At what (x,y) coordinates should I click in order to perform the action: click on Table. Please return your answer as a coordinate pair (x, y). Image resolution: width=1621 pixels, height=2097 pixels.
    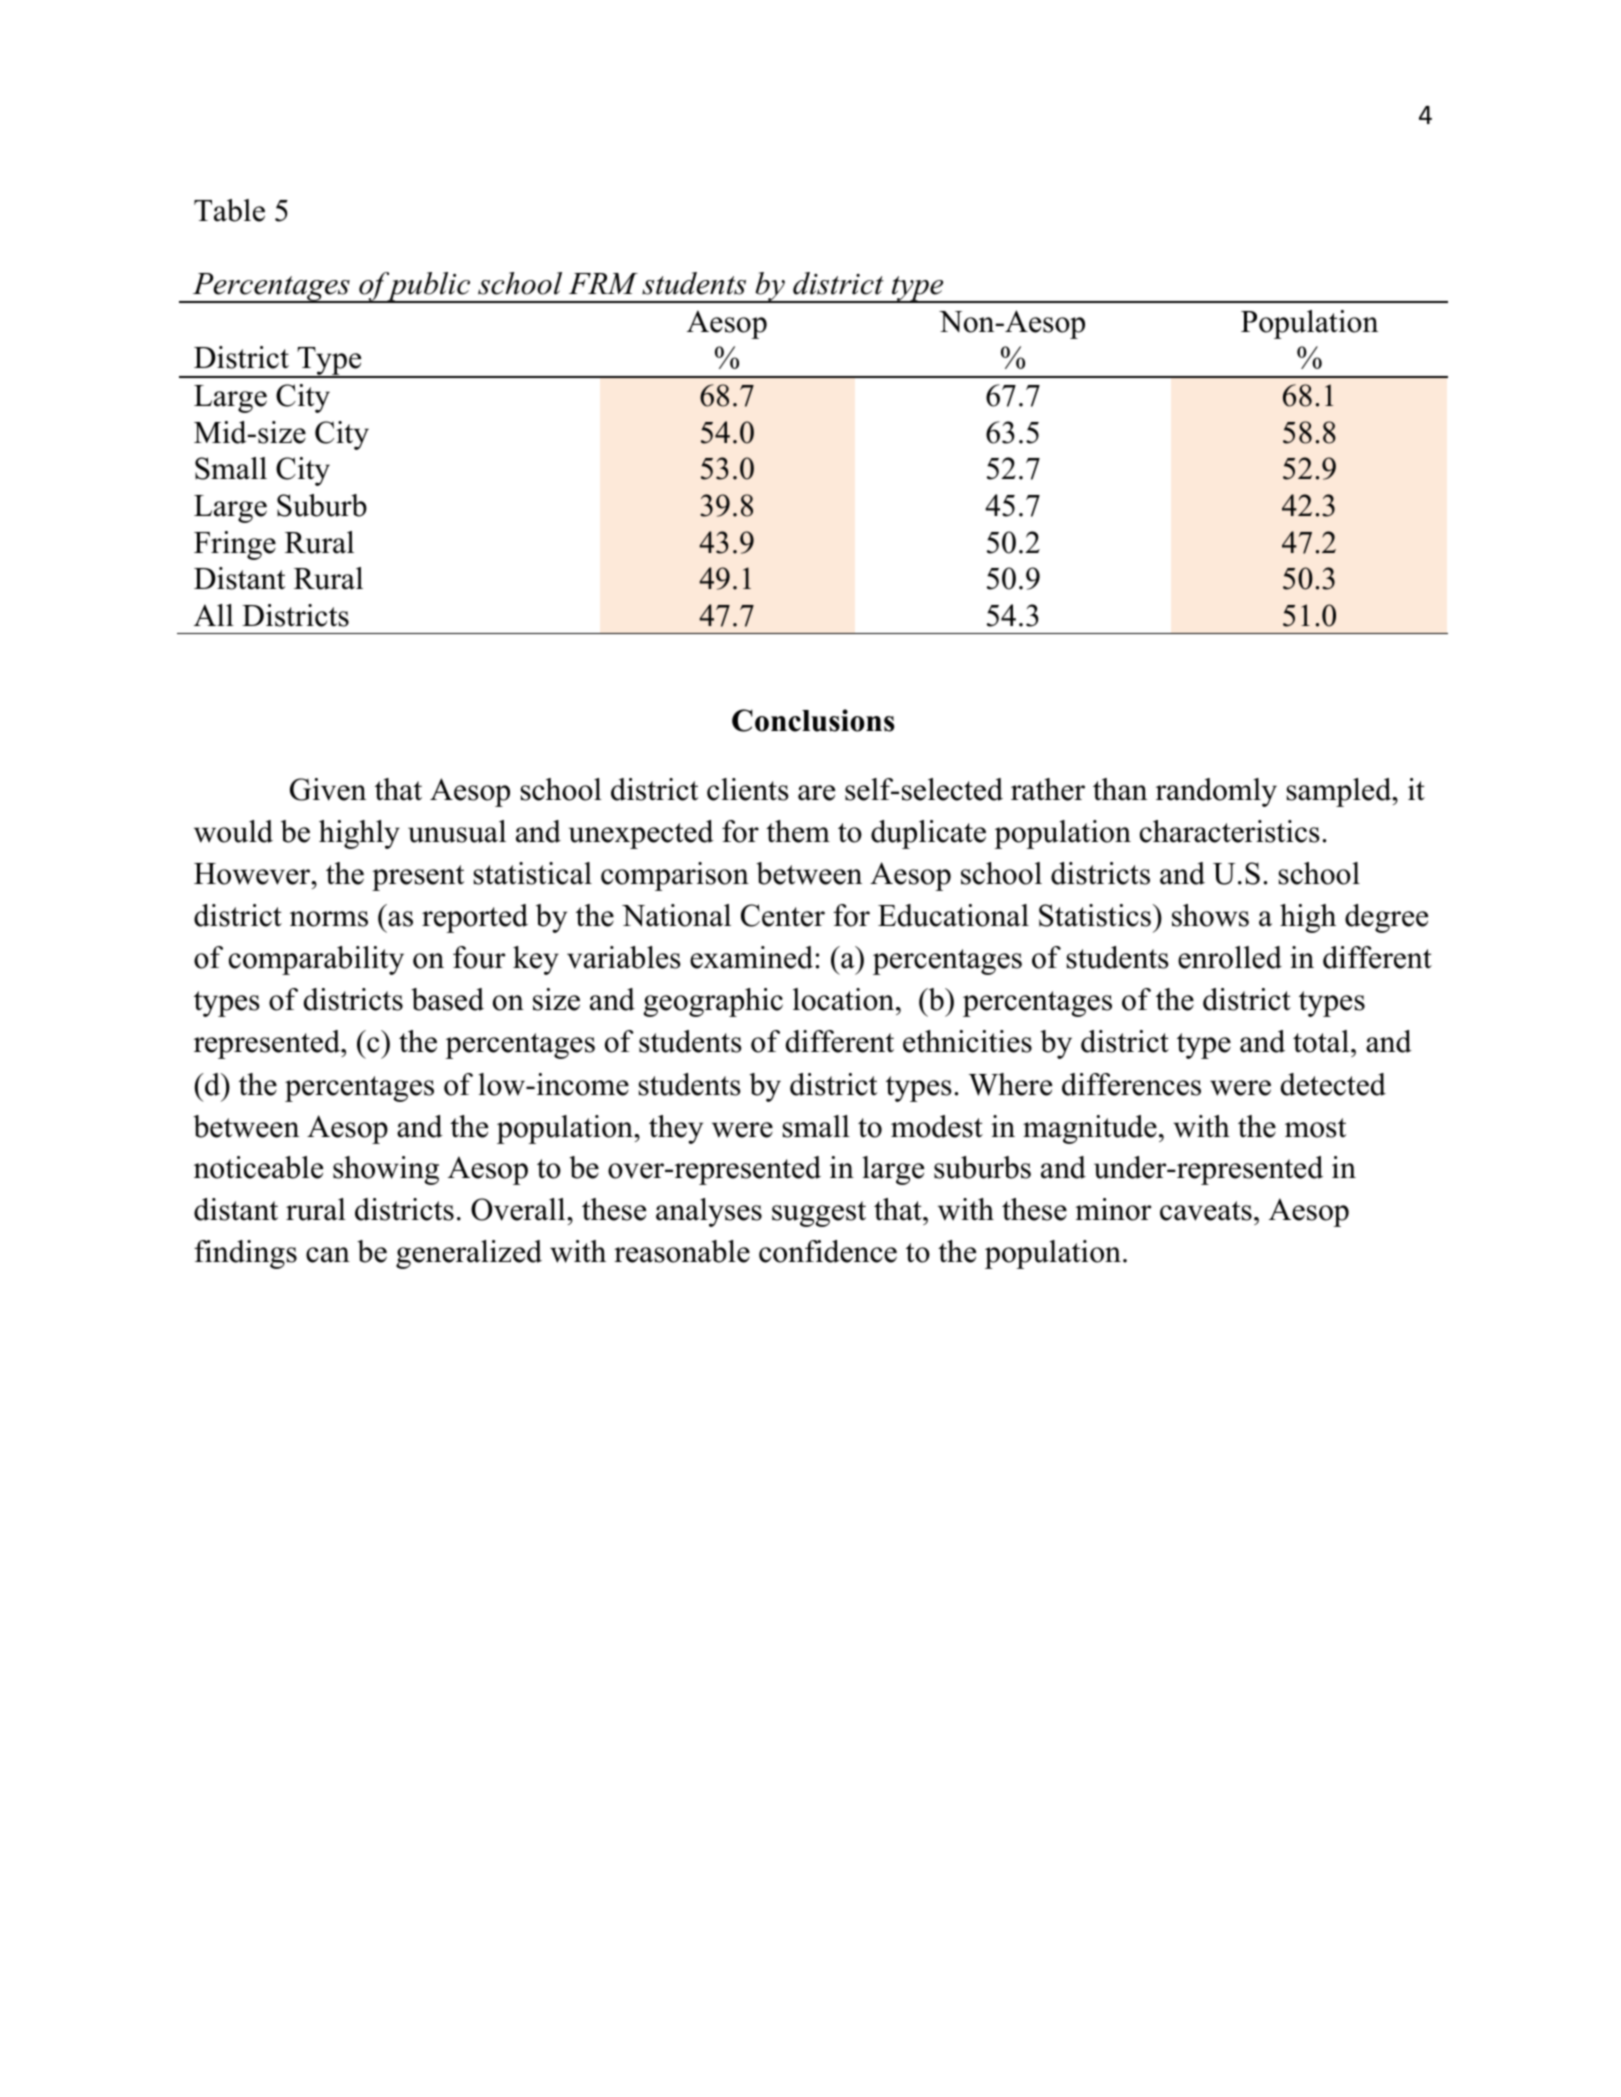
    Looking at the image, I should click on (229, 210).
